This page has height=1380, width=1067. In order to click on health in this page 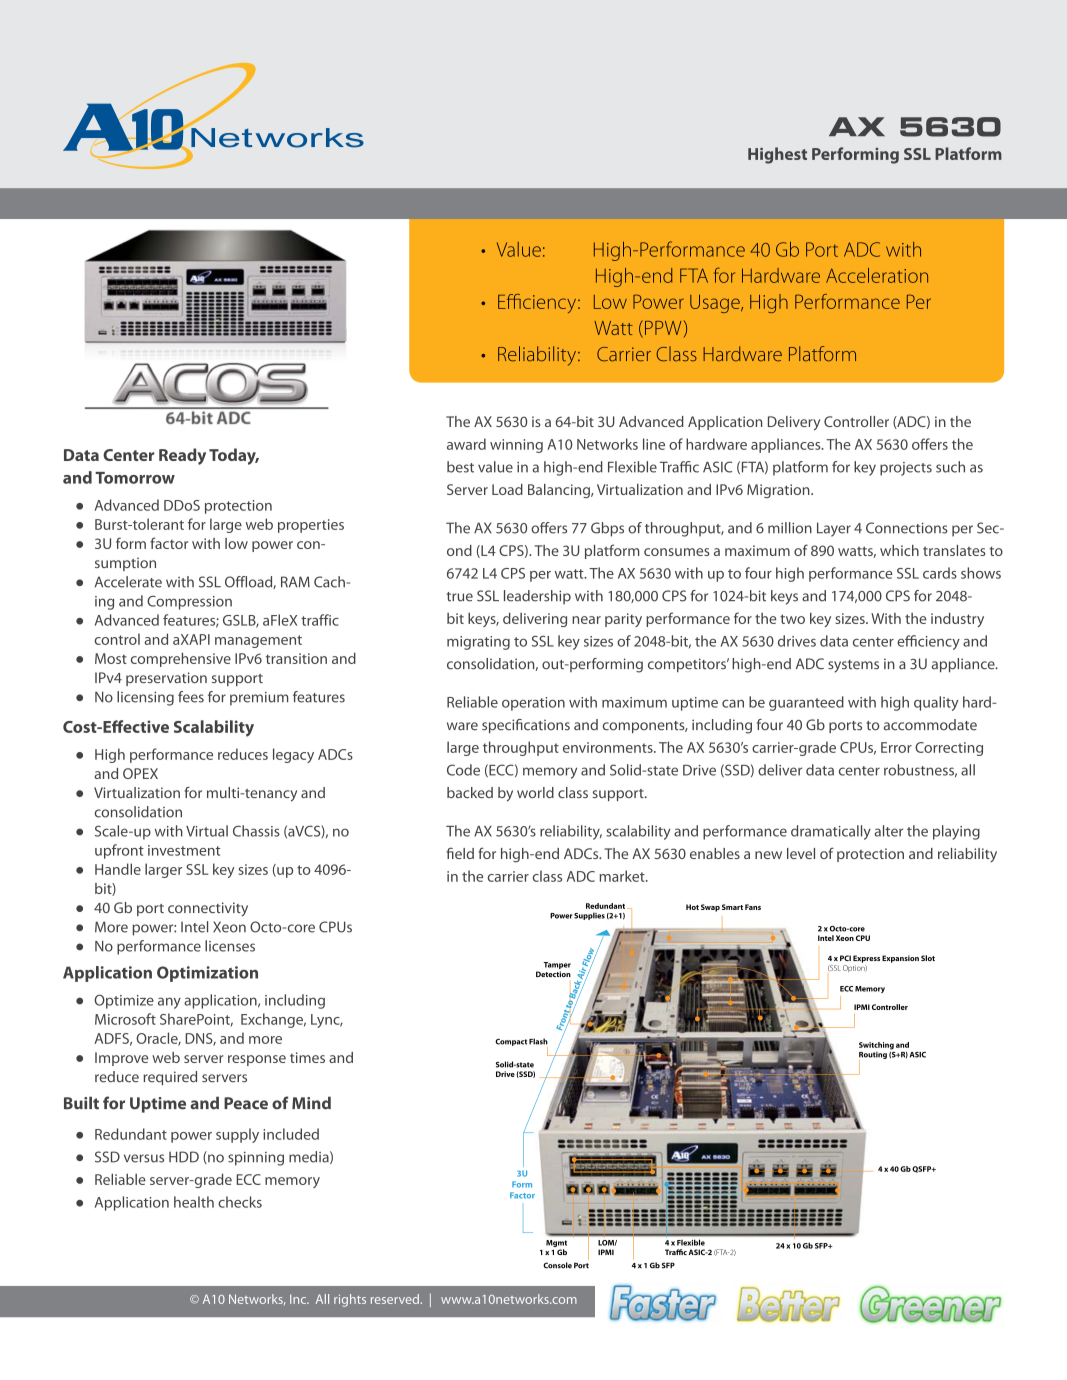, I will do `click(194, 1202)`.
